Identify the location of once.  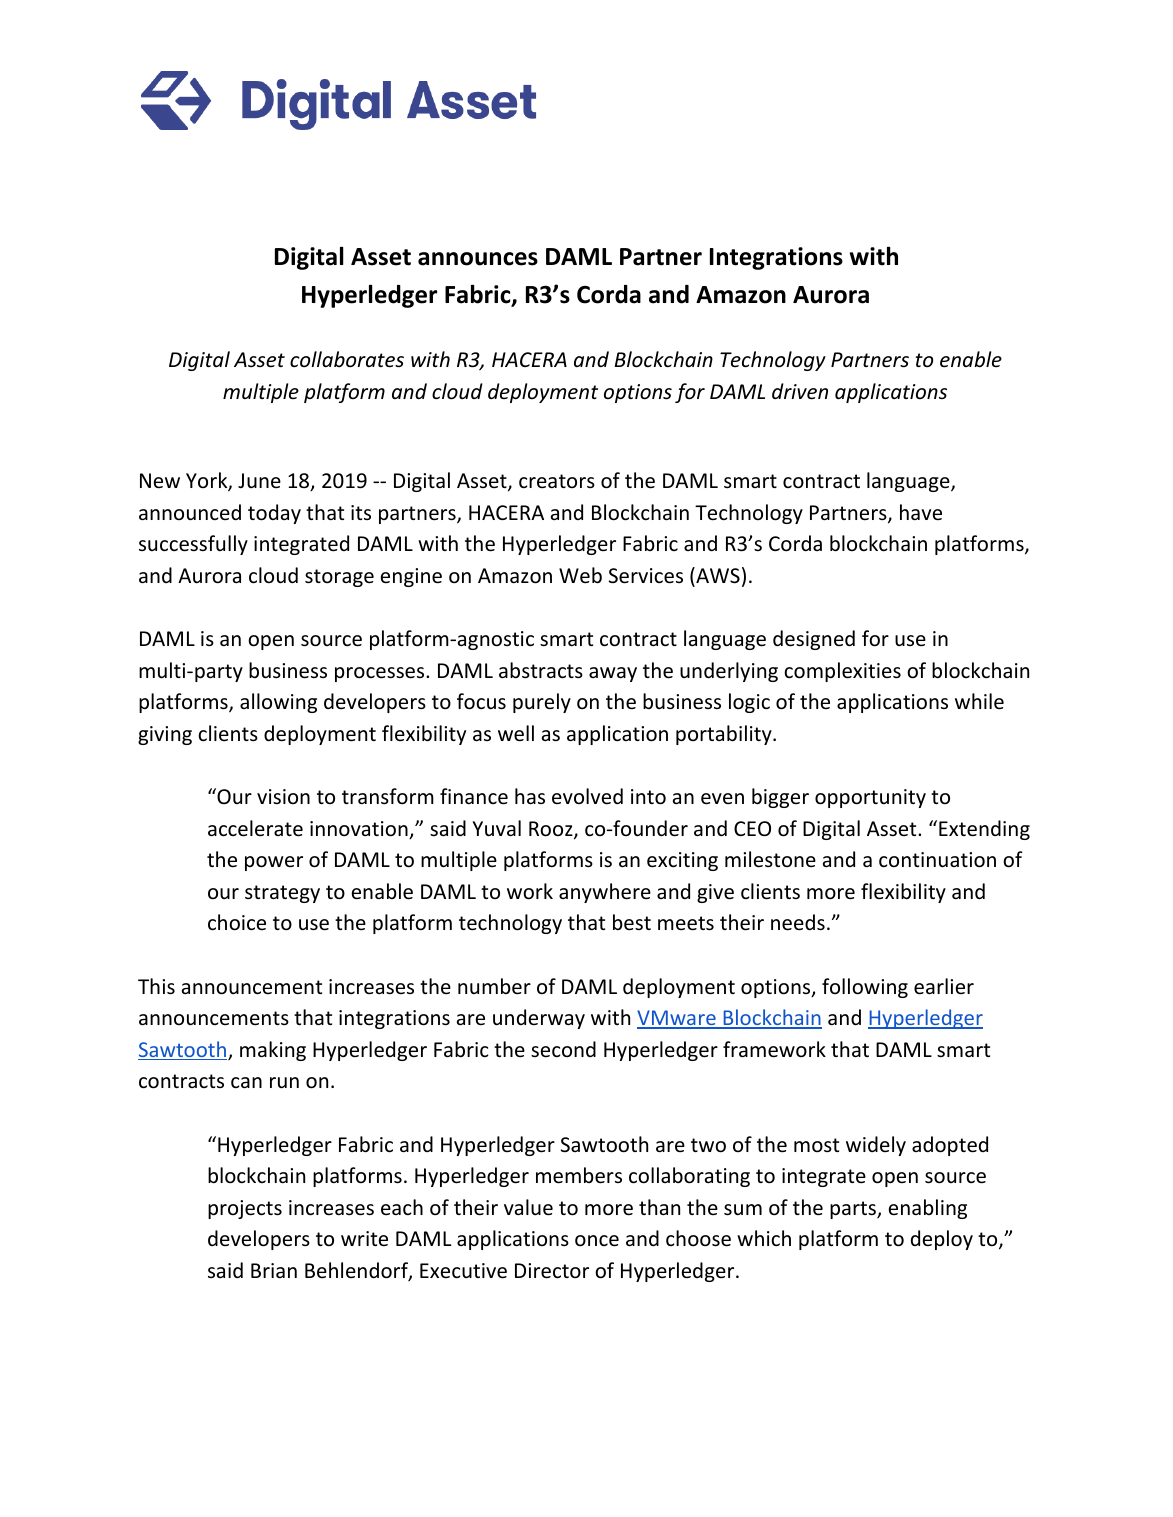
(597, 1241).
